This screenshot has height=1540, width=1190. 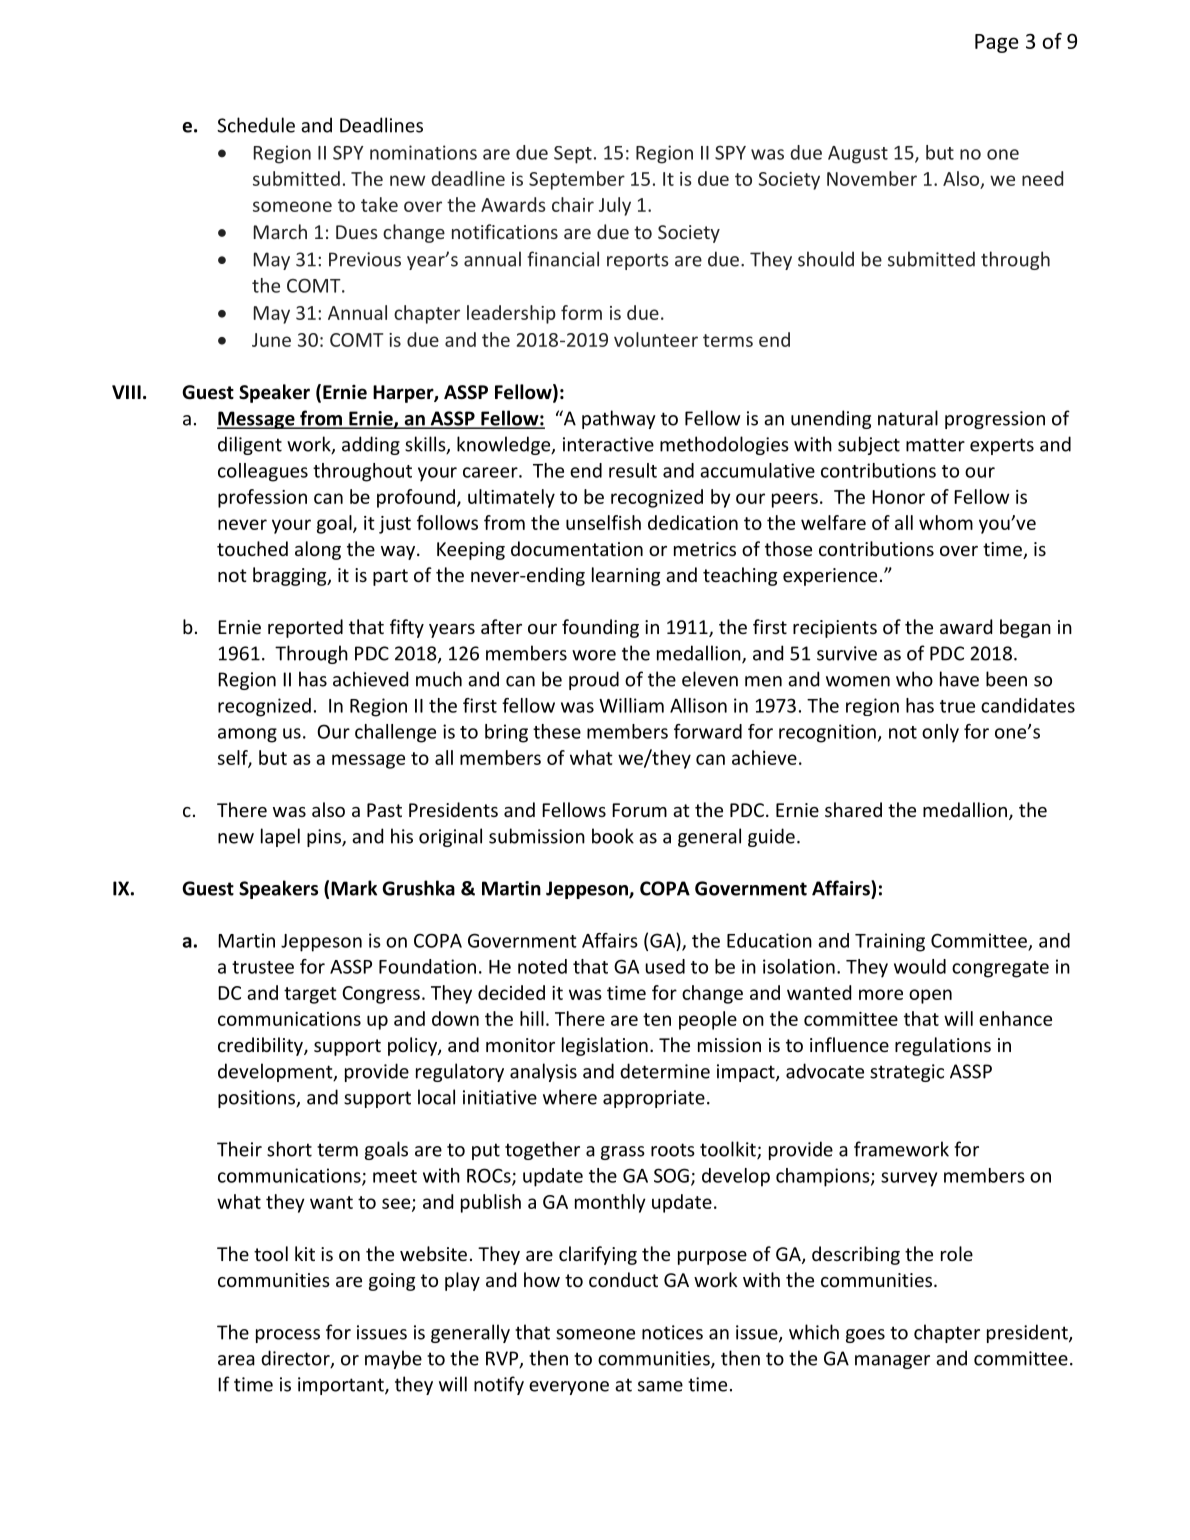 What do you see at coordinates (853, 809) in the screenshot?
I see `shared` at bounding box center [853, 809].
